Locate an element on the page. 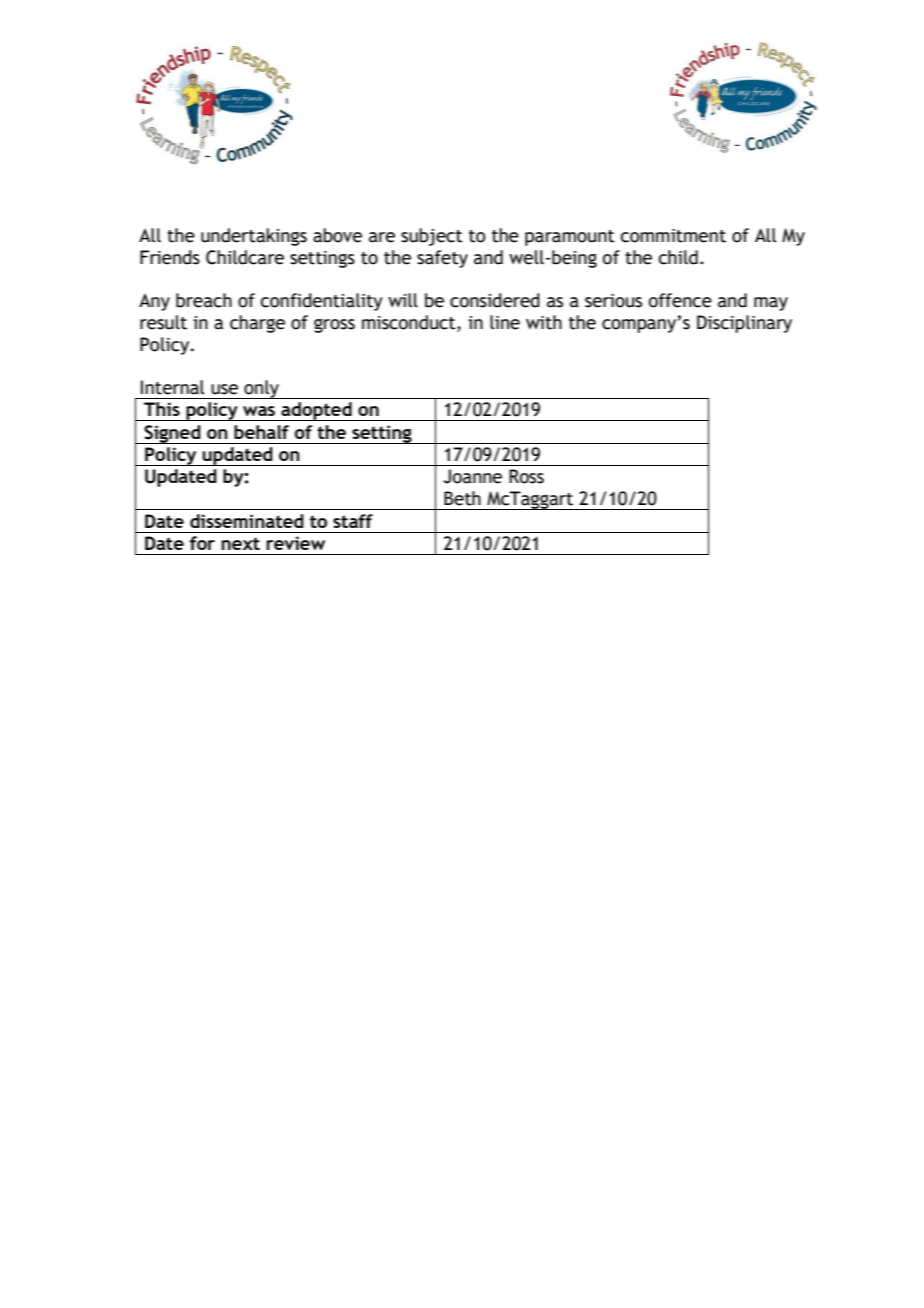  disseminated is located at coordinates (247, 521).
